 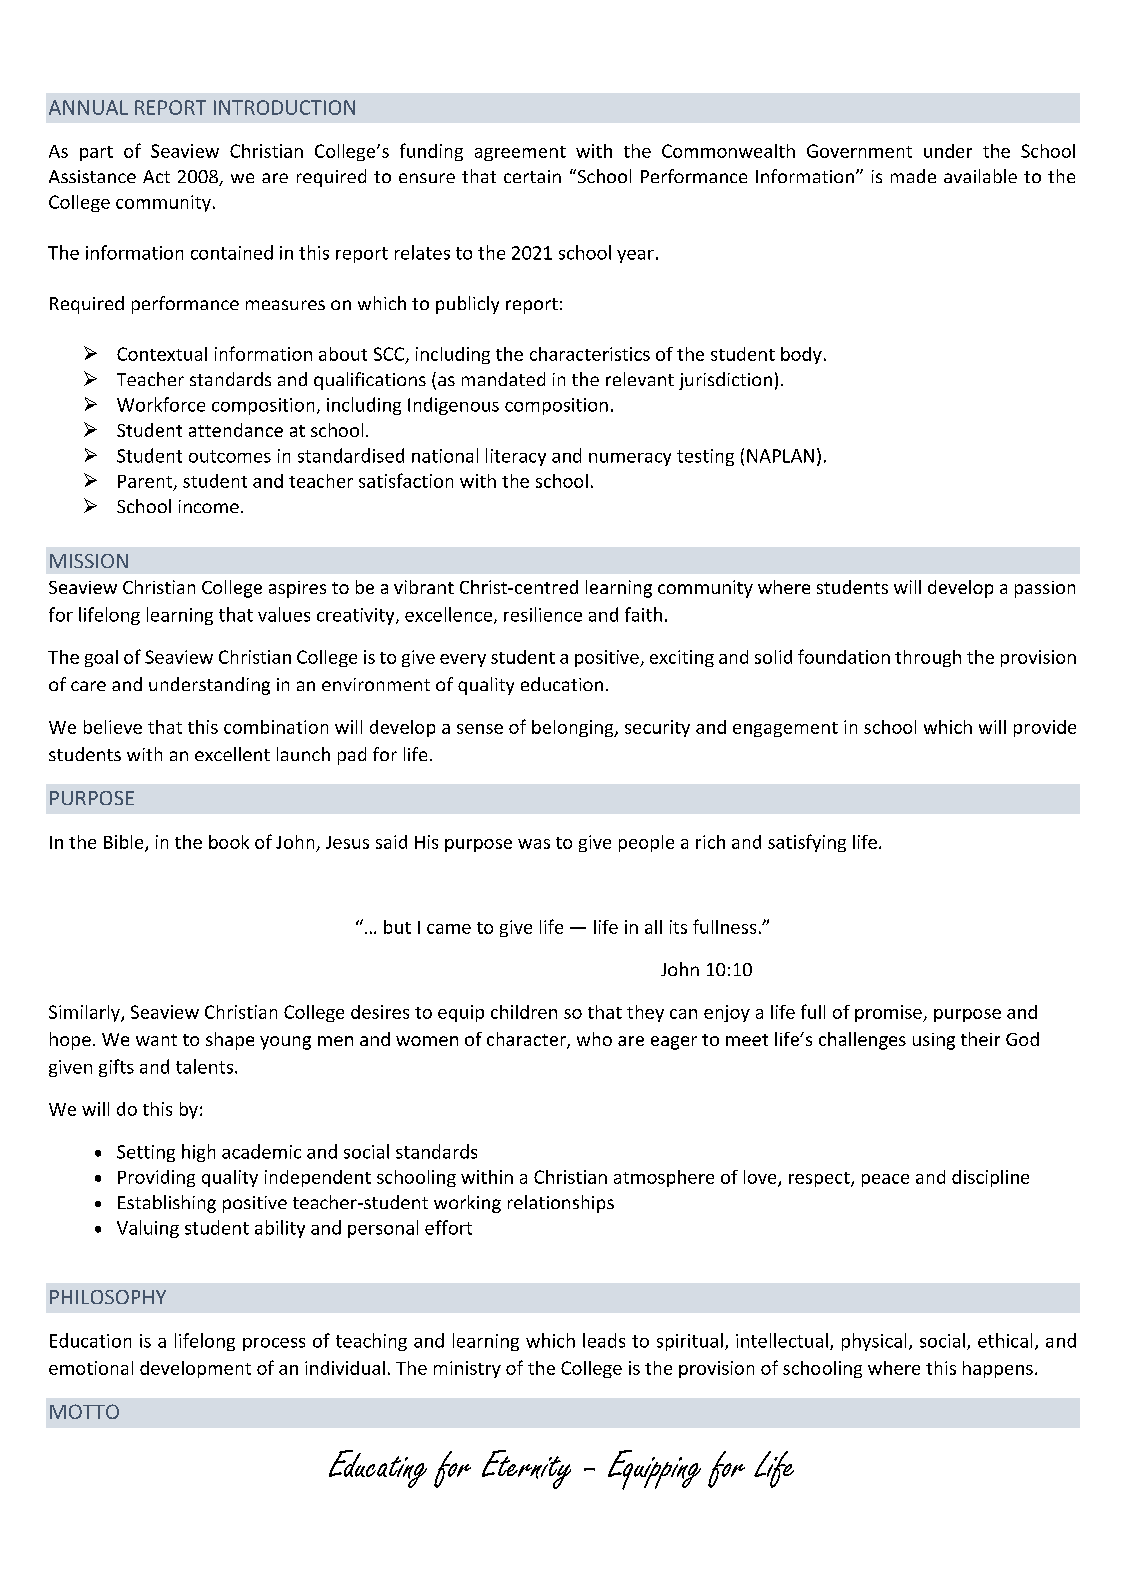 What do you see at coordinates (520, 153) in the page?
I see `agreement` at bounding box center [520, 153].
